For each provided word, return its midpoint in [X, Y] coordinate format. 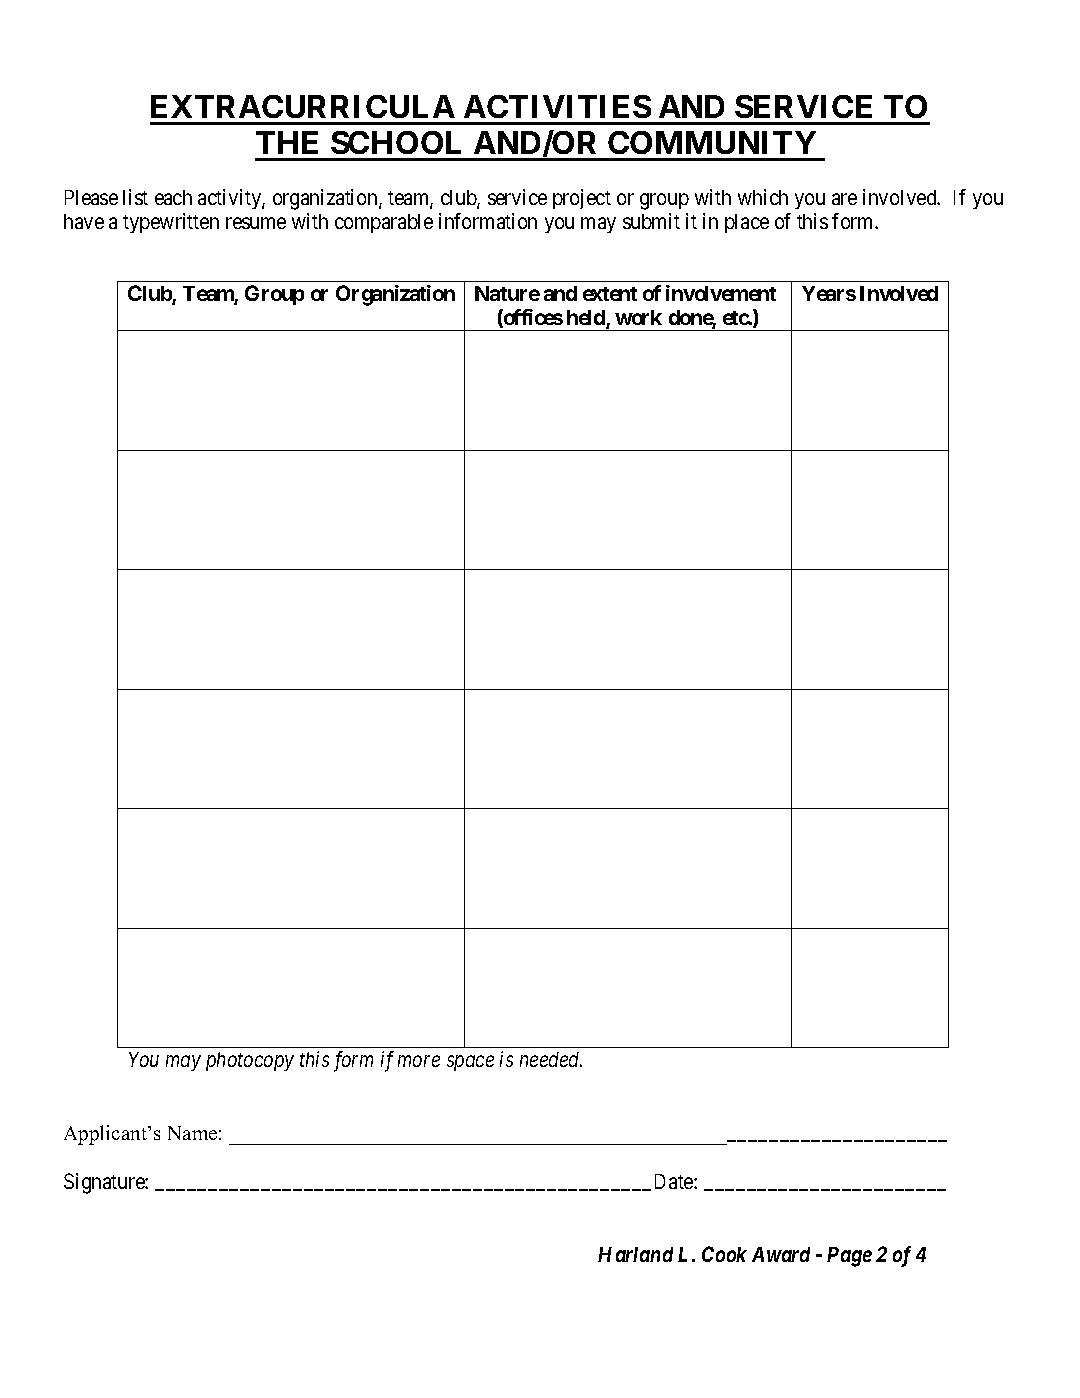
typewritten [171, 223]
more [419, 1061]
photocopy [250, 1061]
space [470, 1063]
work [638, 317]
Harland [635, 1254]
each [173, 197]
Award [781, 1254]
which [763, 197]
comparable [384, 223]
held [587, 319]
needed [551, 1059]
